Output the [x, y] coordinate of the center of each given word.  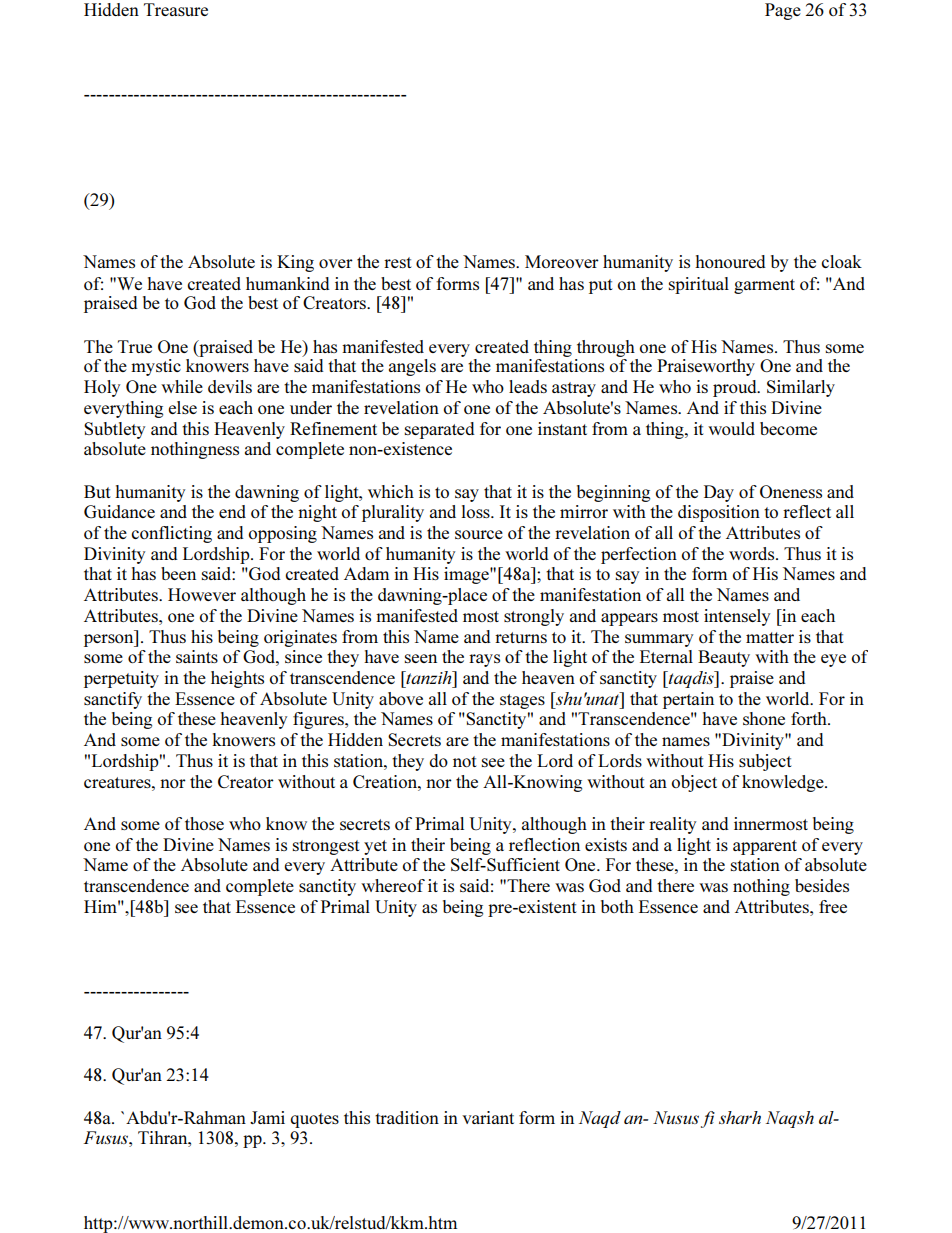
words [753, 553]
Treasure [176, 9]
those [204, 823]
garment [764, 286]
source [479, 534]
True [135, 346]
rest [397, 262]
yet [375, 847]
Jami [267, 1117]
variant [488, 1117]
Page [783, 11]
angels [412, 367]
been [178, 573]
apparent [765, 847]
